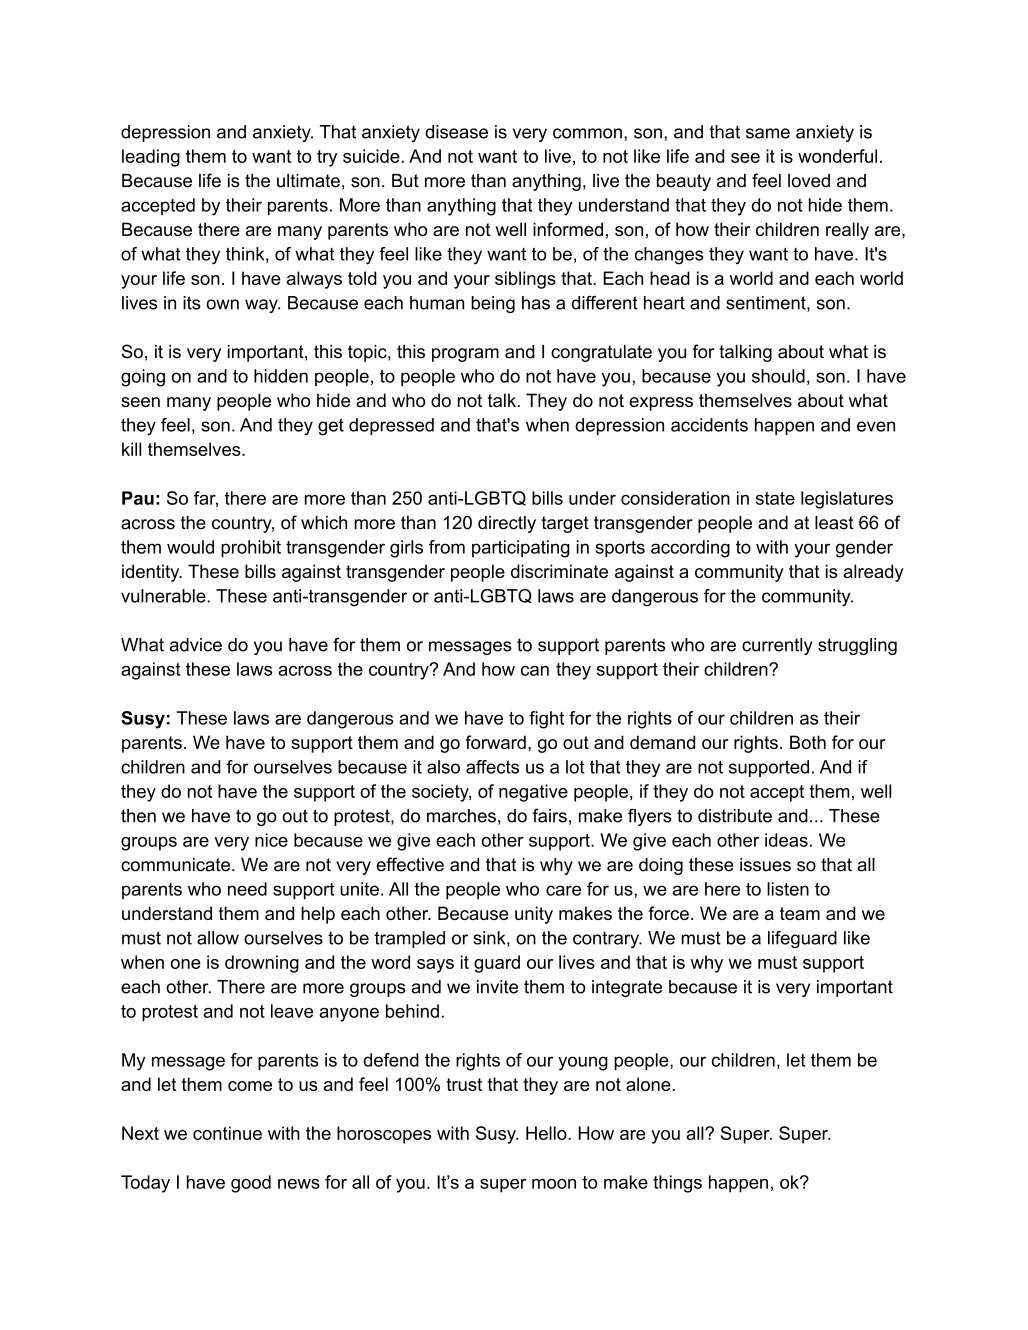  Describe the element at coordinates (535, 671) in the image. I see `can` at that location.
